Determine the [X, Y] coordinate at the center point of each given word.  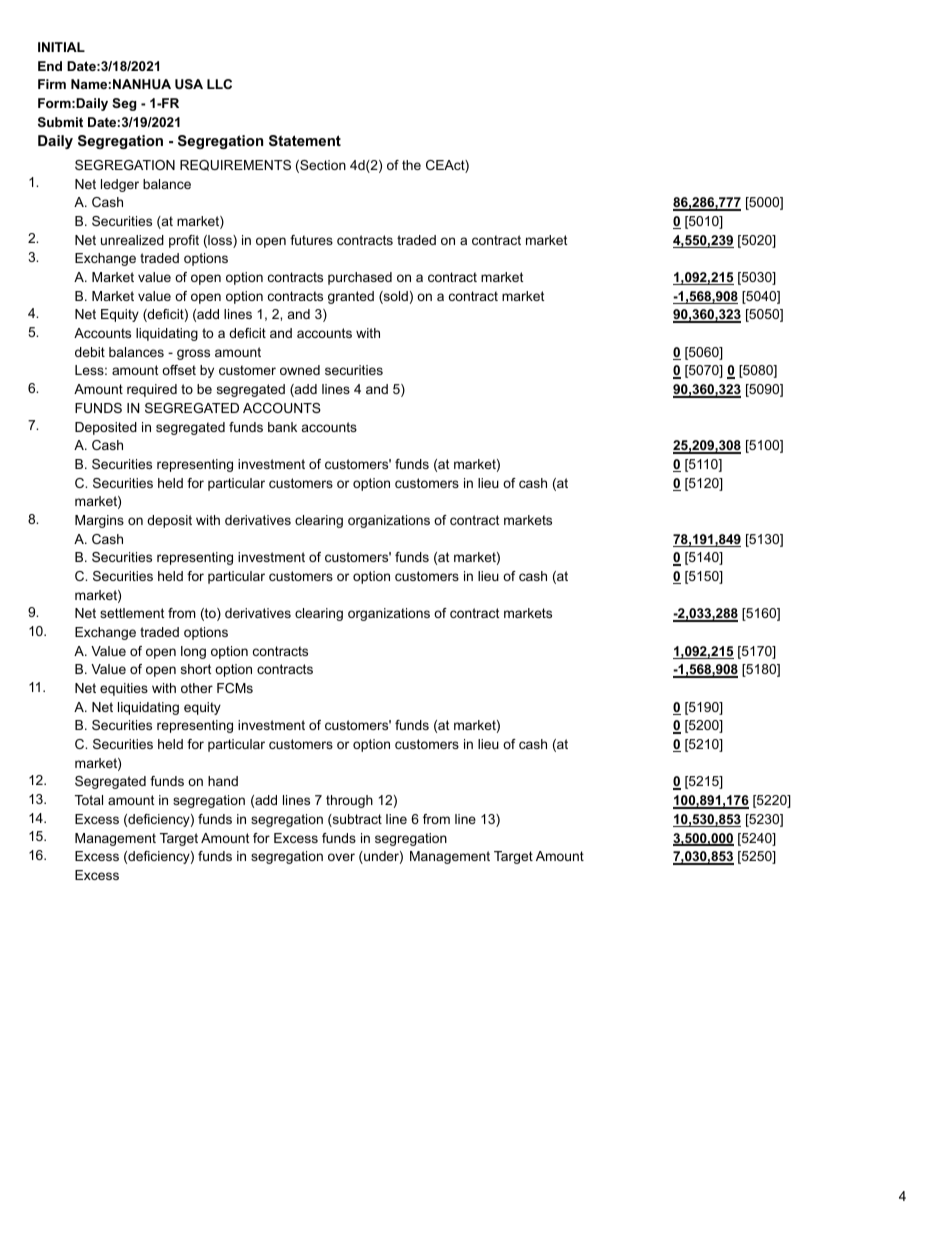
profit [184, 241]
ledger [120, 185]
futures [311, 240]
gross [193, 354]
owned [300, 370]
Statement [305, 140]
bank [282, 427]
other [197, 688]
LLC [219, 84]
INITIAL [61, 47]
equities [124, 689]
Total [89, 800]
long [193, 652]
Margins [99, 521]
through [349, 801]
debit [90, 352]
